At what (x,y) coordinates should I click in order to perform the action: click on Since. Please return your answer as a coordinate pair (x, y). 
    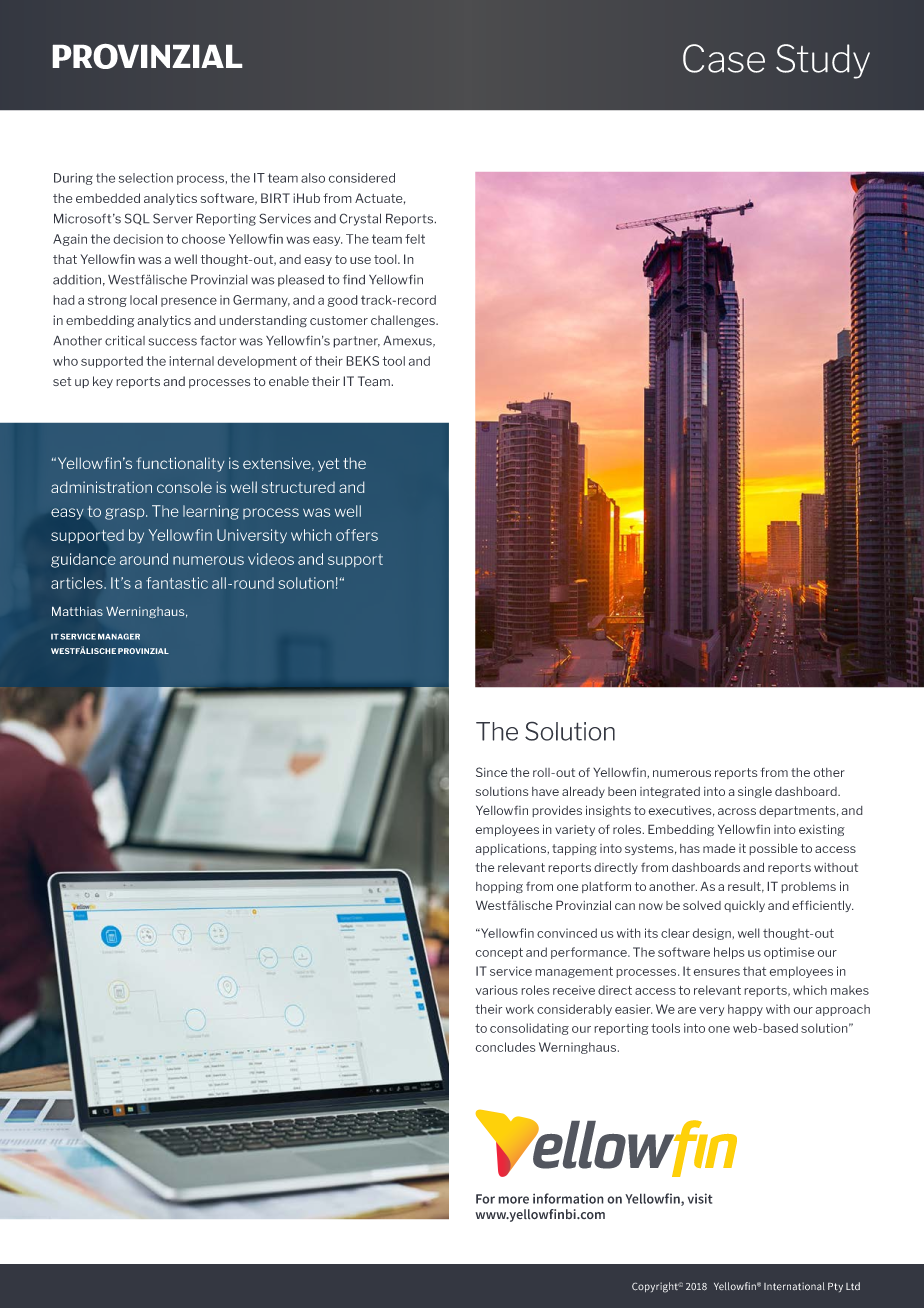
    Looking at the image, I should click on (492, 772).
